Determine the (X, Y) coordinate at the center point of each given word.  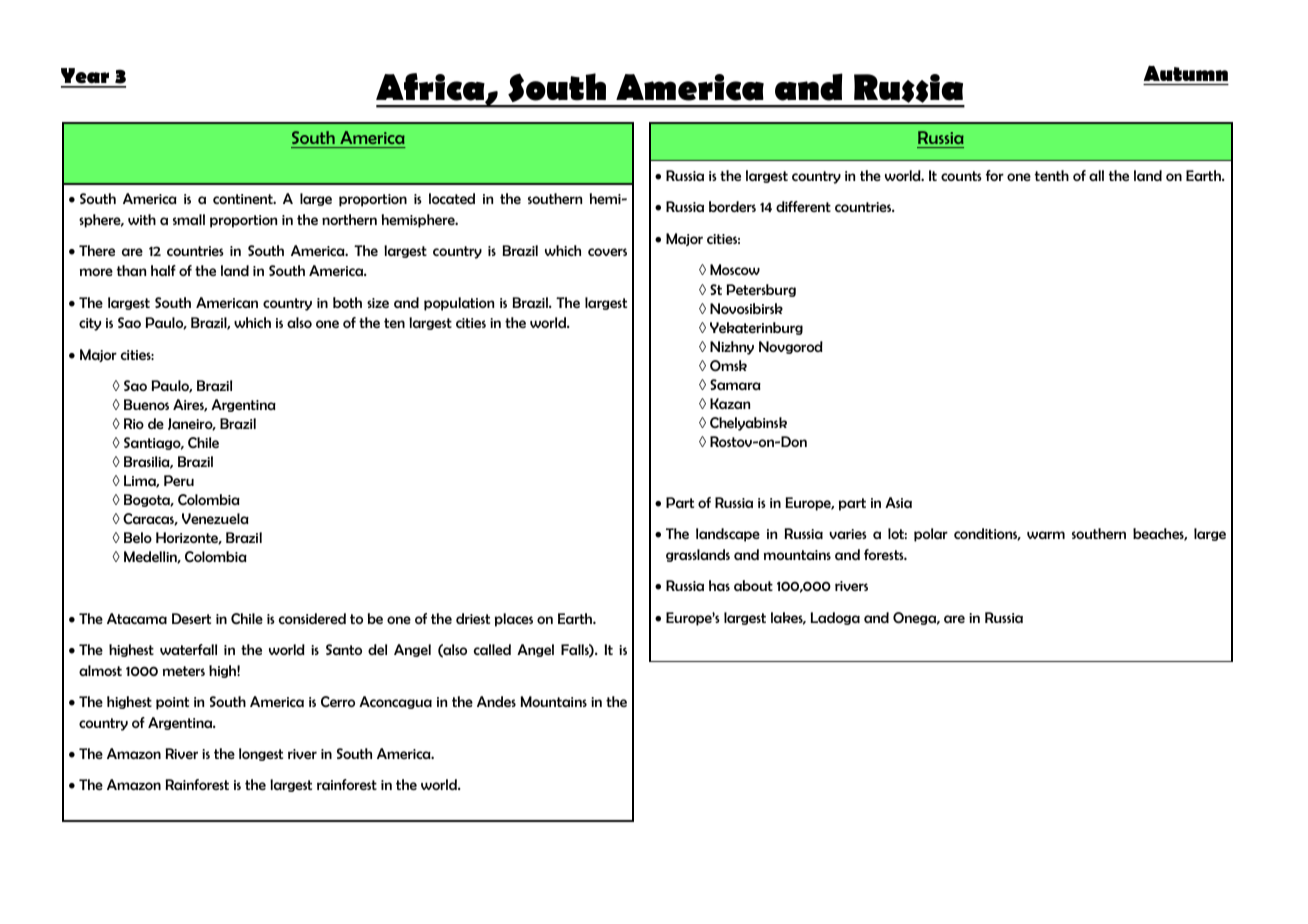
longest (261, 754)
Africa (431, 88)
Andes (496, 701)
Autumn (1186, 73)
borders (732, 206)
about (753, 585)
